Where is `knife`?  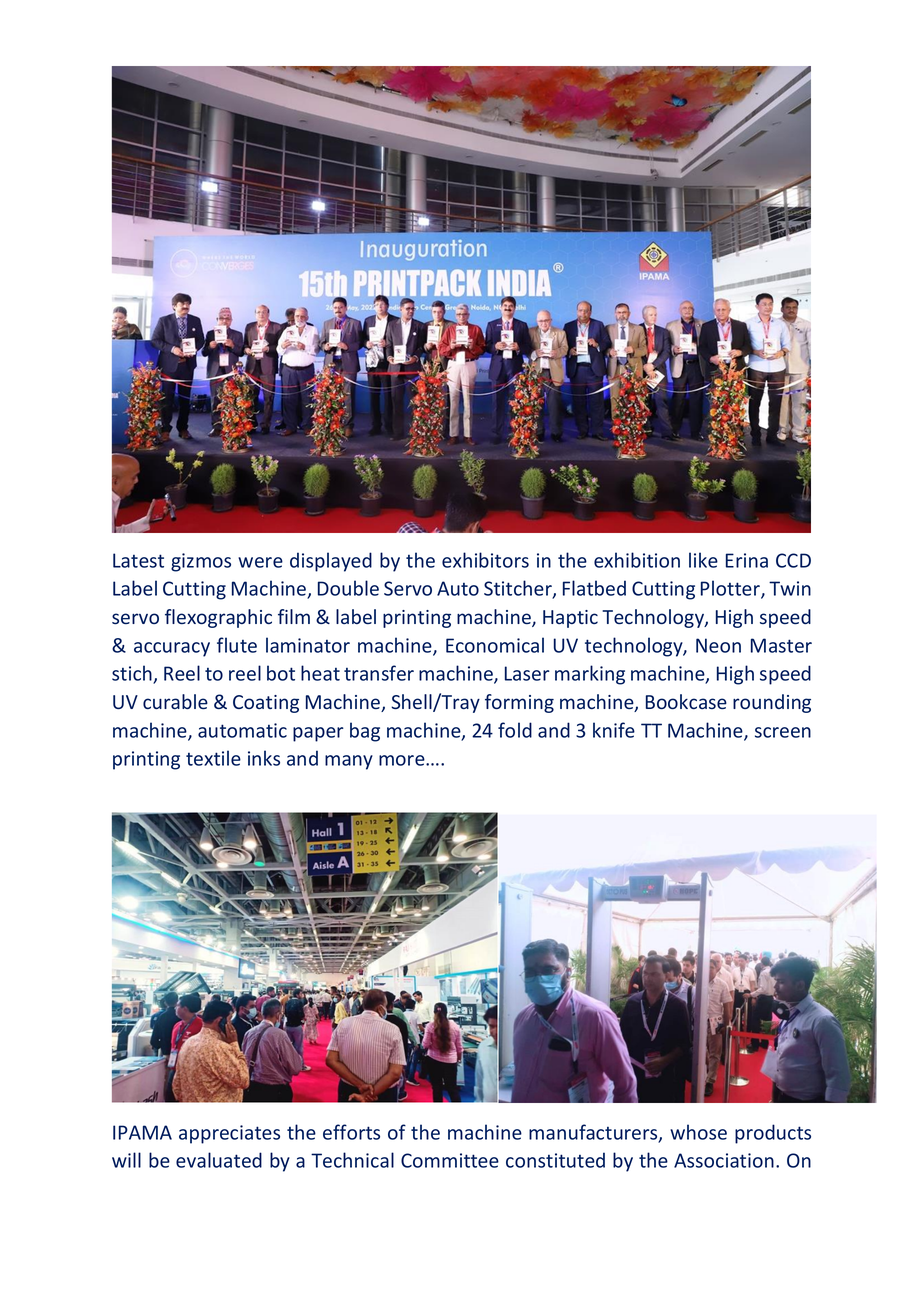
knife is located at coordinates (614, 730).
